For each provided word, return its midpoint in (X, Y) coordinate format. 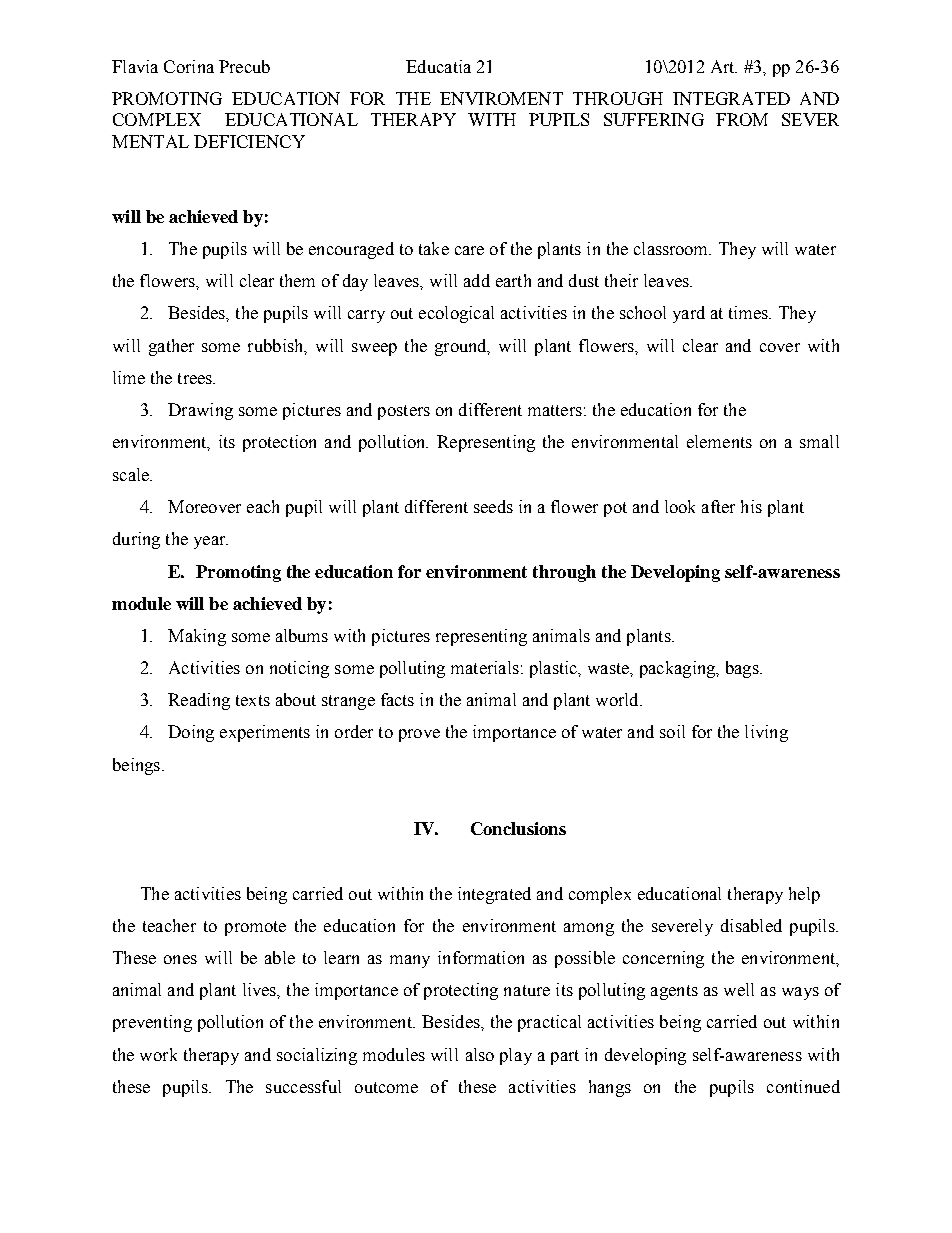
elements (719, 441)
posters (404, 412)
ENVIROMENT (501, 98)
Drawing (200, 411)
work (158, 1054)
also (480, 1054)
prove (419, 735)
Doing (191, 733)
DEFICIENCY (249, 141)
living (766, 733)
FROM (742, 119)
